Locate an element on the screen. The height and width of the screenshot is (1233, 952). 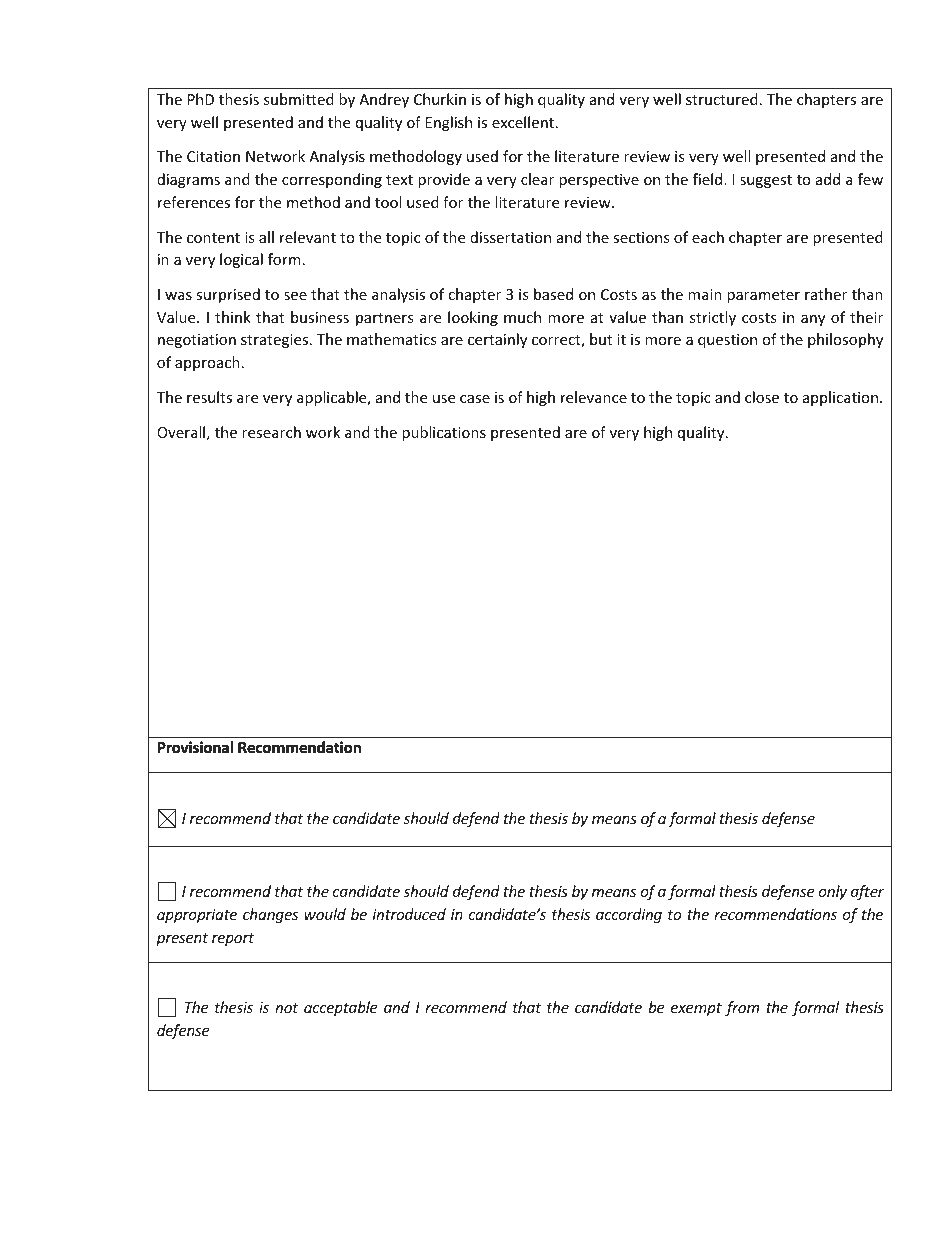
Provisional is located at coordinates (195, 747).
